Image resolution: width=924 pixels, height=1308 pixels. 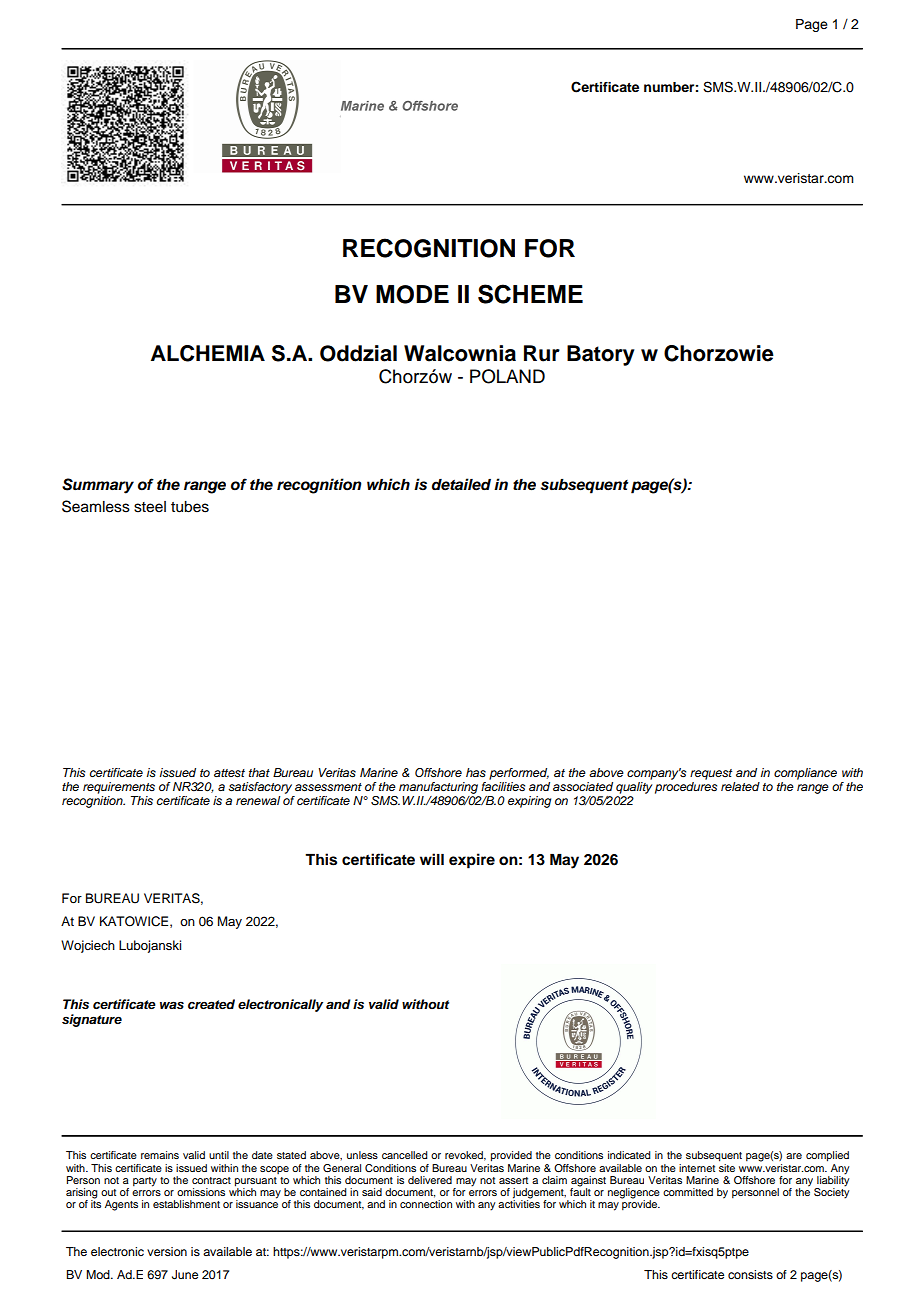 I want to click on related, so click(x=740, y=786).
